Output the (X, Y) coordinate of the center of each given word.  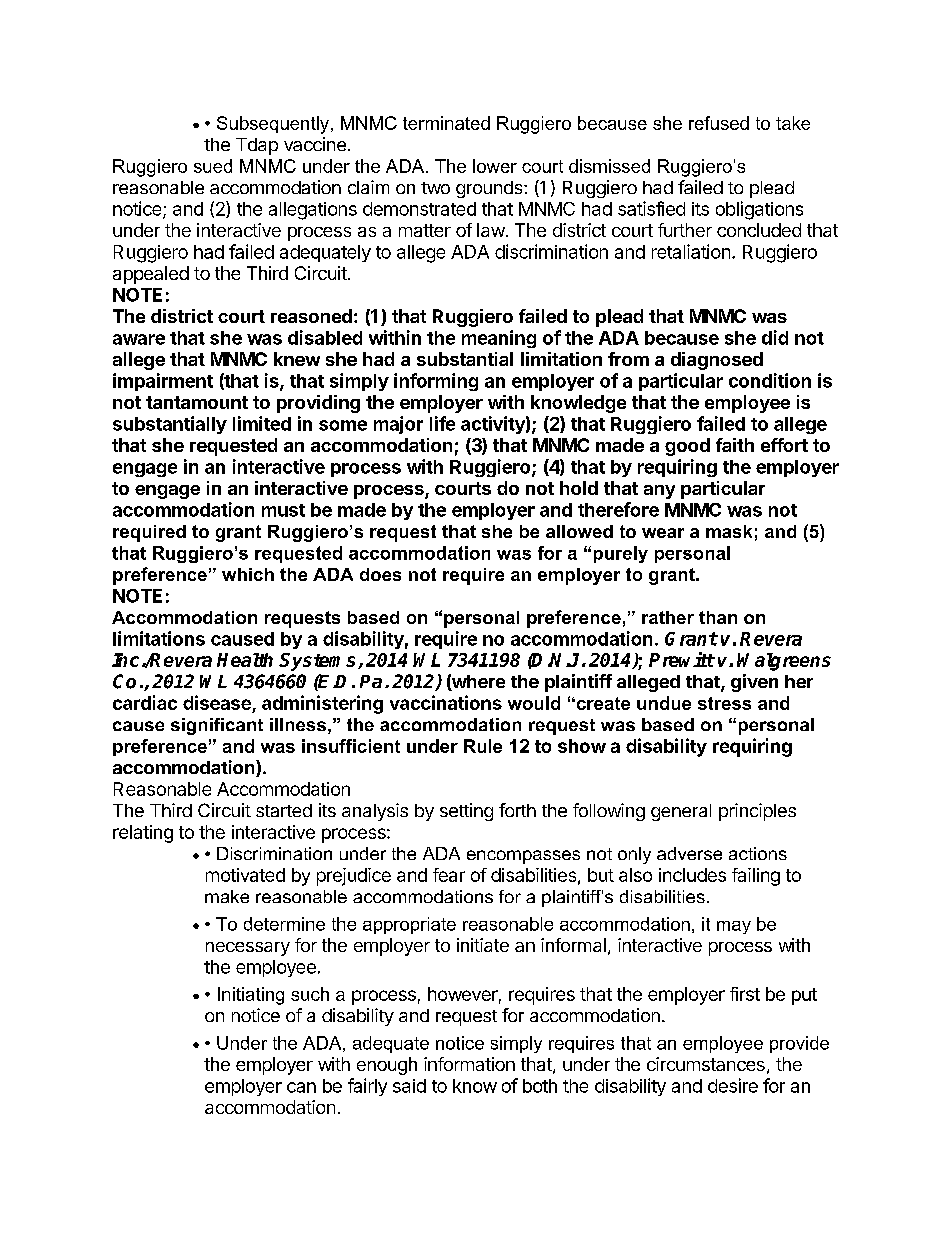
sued (213, 166)
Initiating (251, 996)
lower (495, 166)
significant (217, 726)
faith (735, 445)
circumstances (706, 1064)
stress (724, 703)
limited (262, 423)
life (442, 423)
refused (719, 123)
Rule (483, 746)
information (469, 1064)
